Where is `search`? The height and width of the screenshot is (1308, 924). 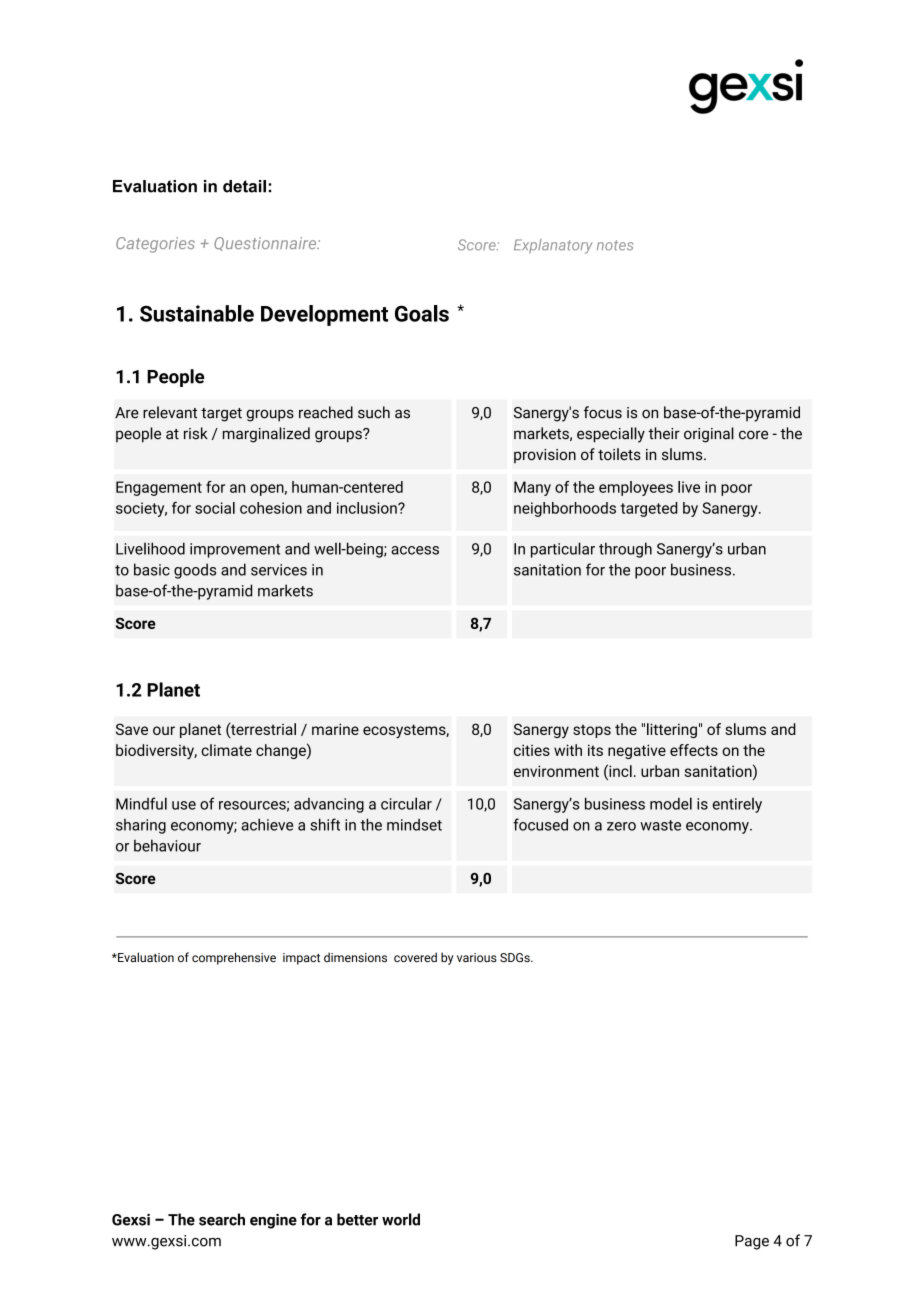 search is located at coordinates (222, 1219).
